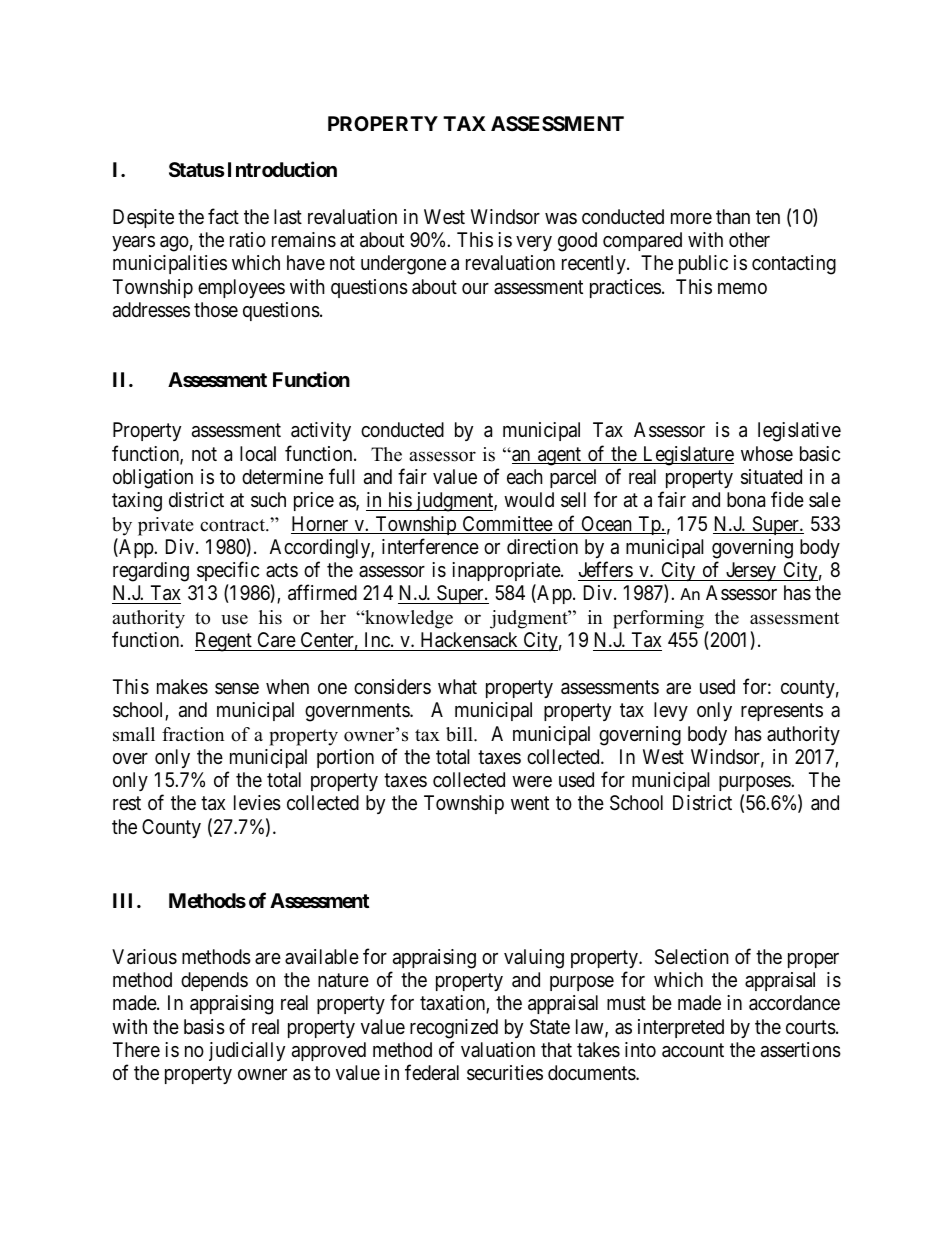 Image resolution: width=952 pixels, height=1233 pixels. I want to click on than, so click(733, 217).
